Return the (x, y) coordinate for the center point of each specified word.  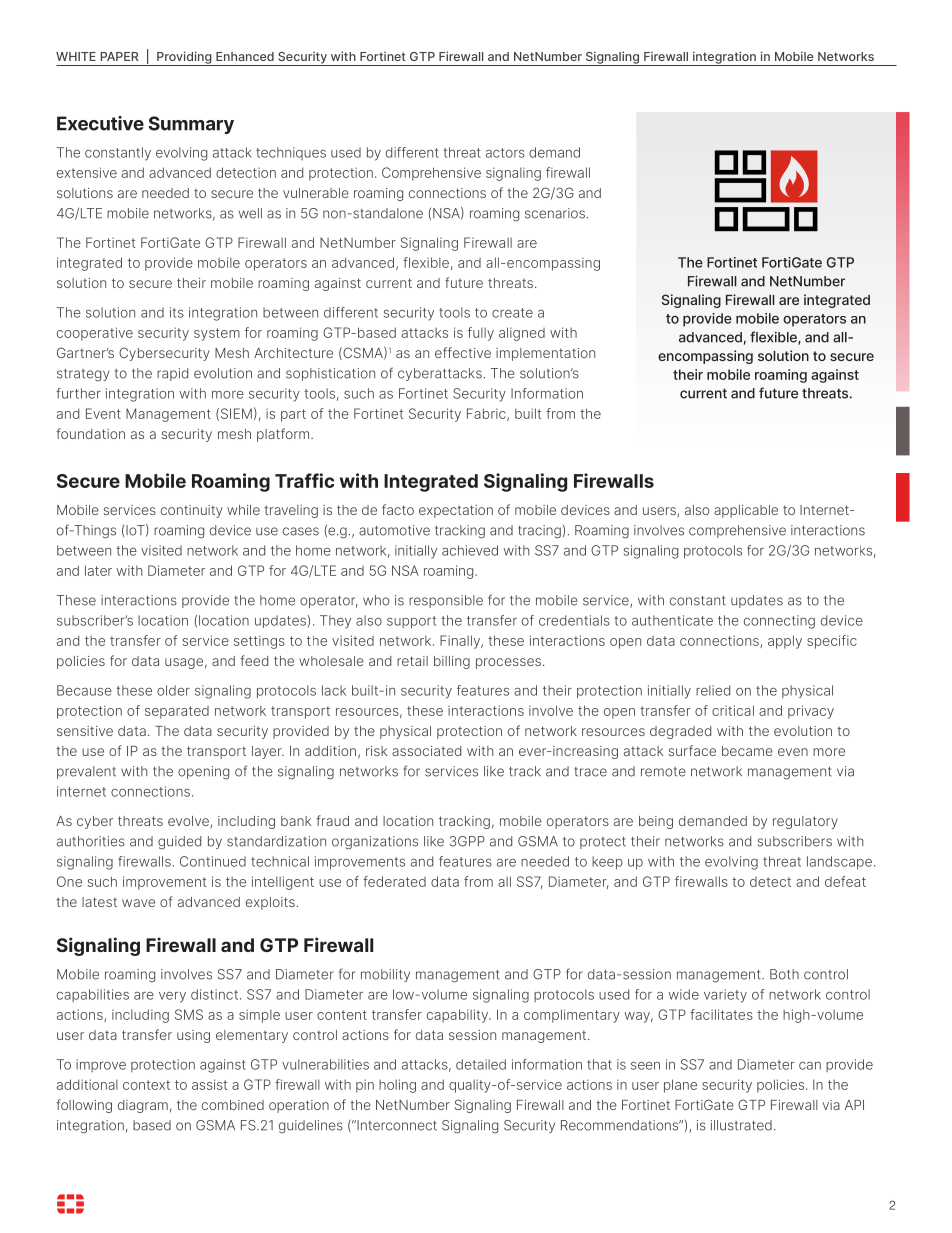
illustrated (741, 1125)
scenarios (556, 213)
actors (505, 153)
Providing (184, 58)
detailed (481, 1064)
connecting (779, 622)
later (98, 570)
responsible (446, 601)
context (146, 1085)
